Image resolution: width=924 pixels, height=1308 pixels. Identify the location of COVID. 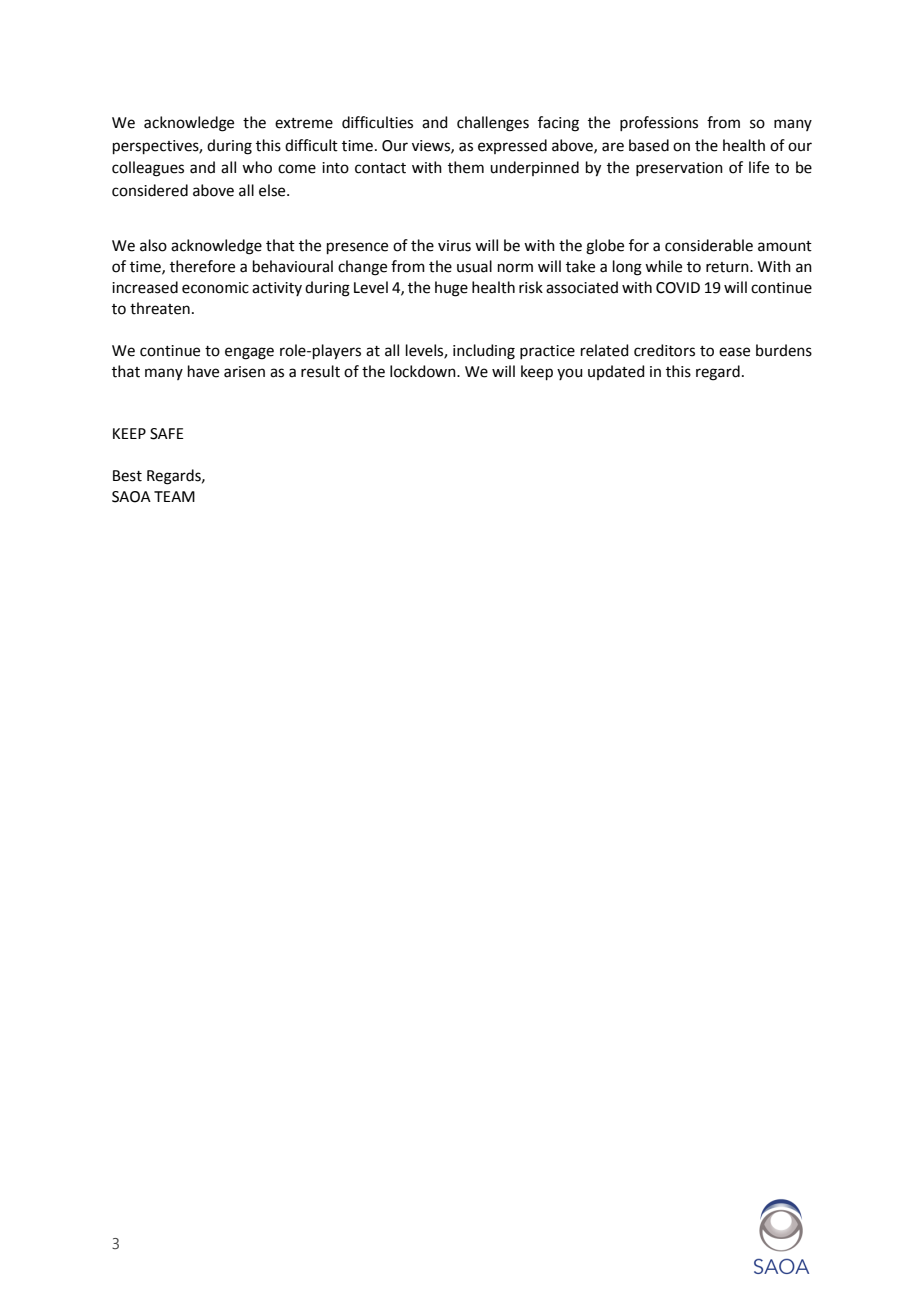
(678, 288).
